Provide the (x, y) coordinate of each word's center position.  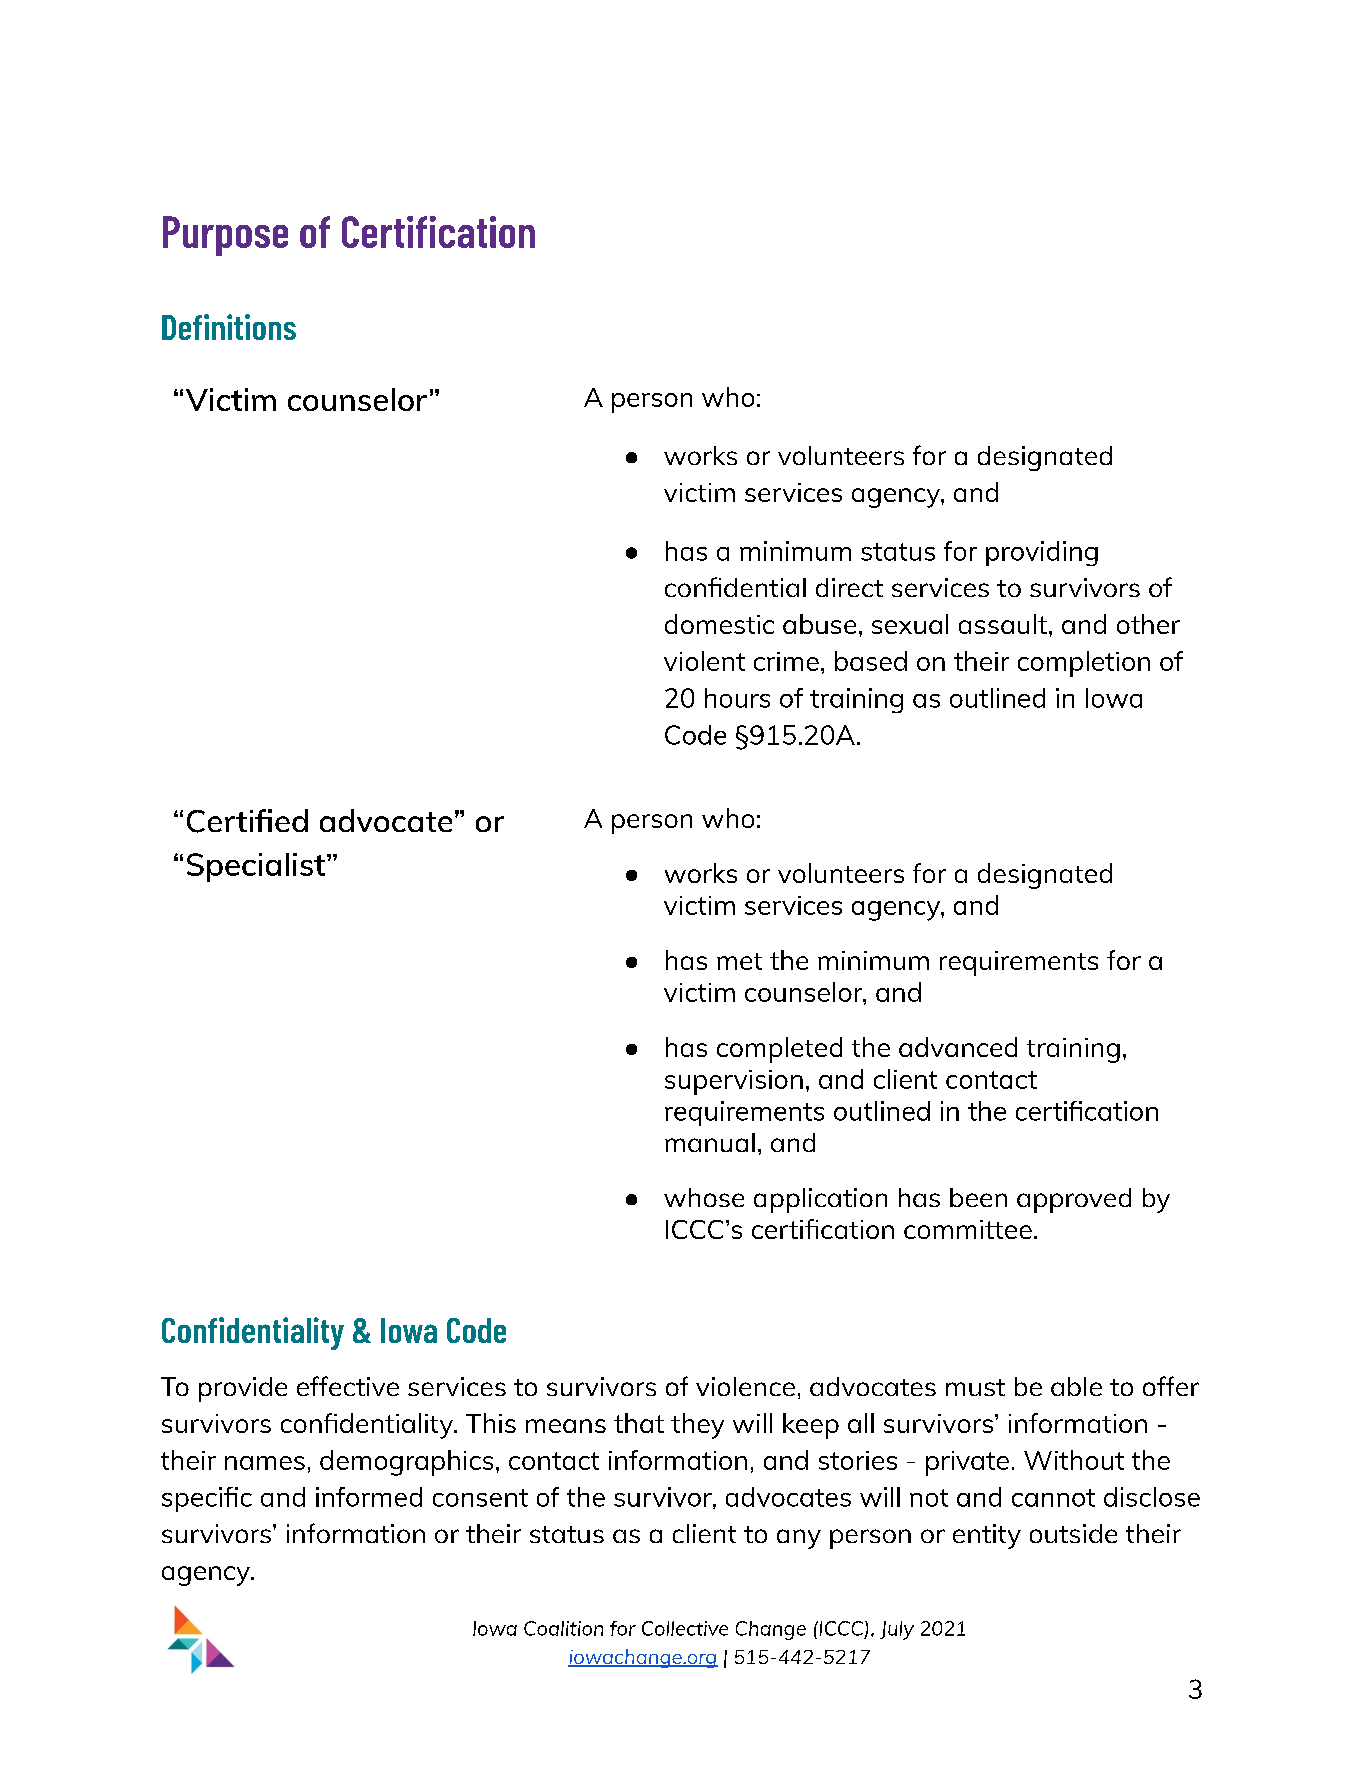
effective (348, 1386)
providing (1042, 553)
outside (1073, 1533)
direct (849, 587)
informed (369, 1497)
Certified (247, 821)
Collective (685, 1628)
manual (710, 1142)
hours (737, 698)
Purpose (225, 236)
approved (1074, 1200)
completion (1084, 664)
